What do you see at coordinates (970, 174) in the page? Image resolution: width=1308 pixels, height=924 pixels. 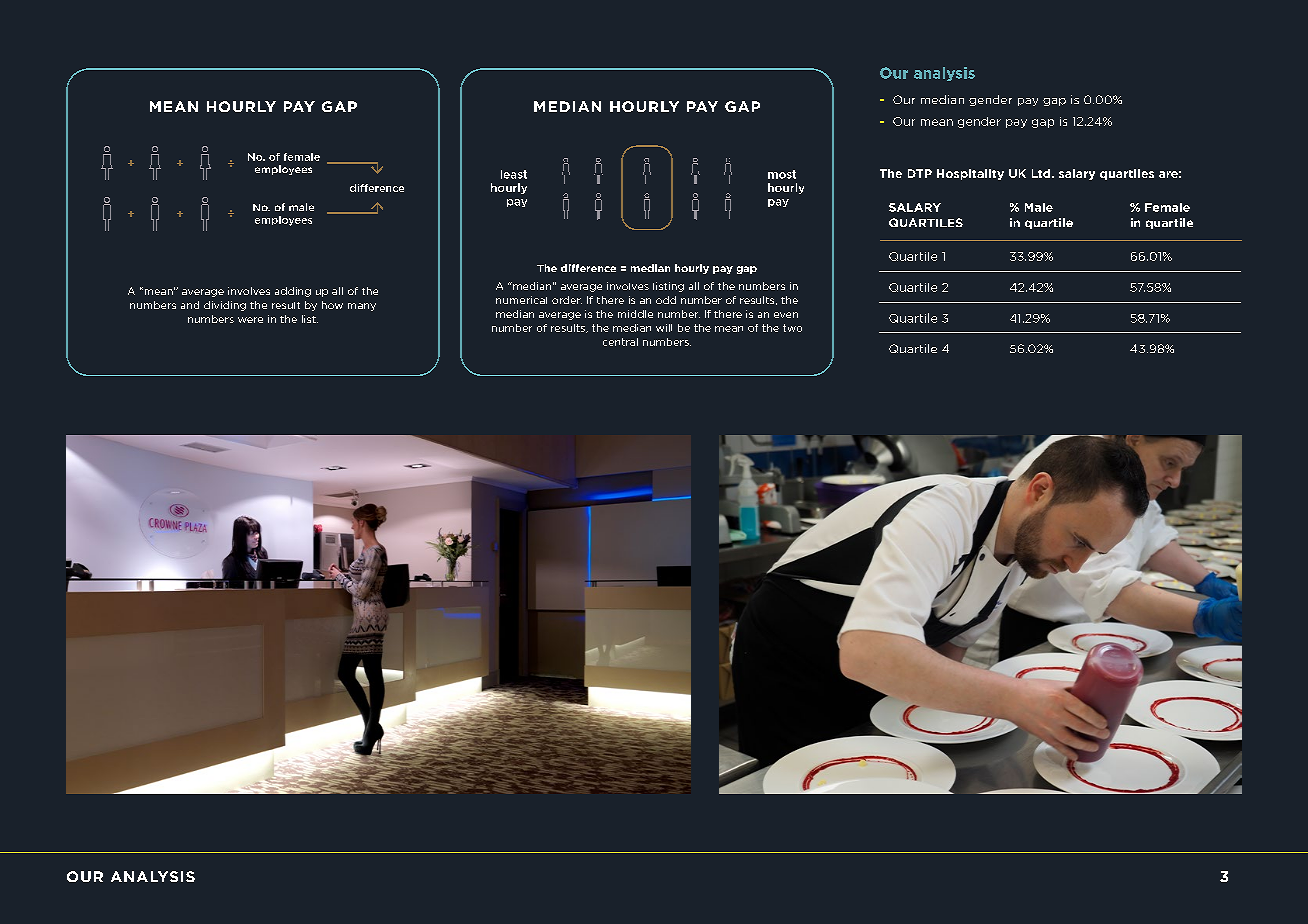 I see `Hospitality` at bounding box center [970, 174].
